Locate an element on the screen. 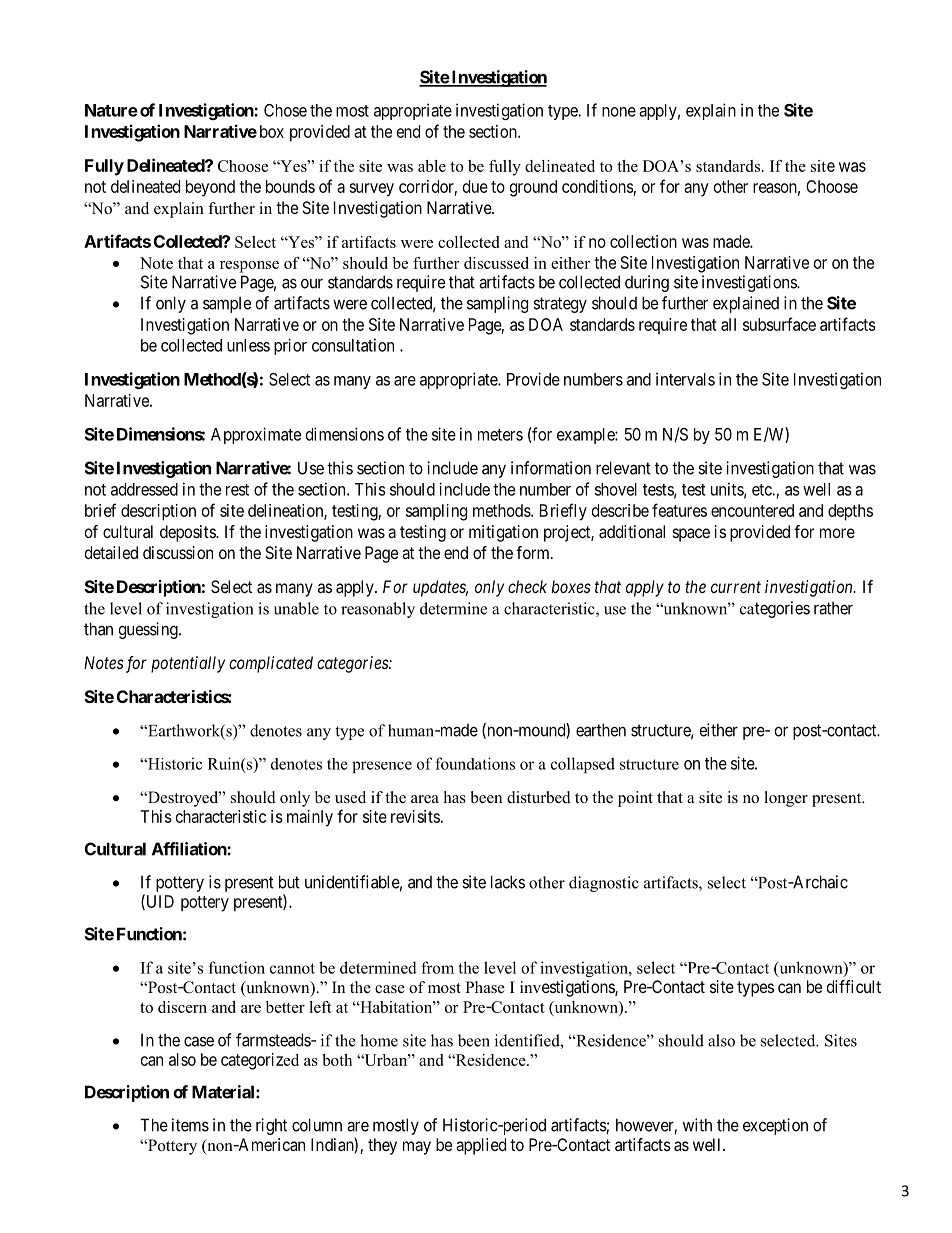 The image size is (952, 1233). addressed is located at coordinates (144, 489).
